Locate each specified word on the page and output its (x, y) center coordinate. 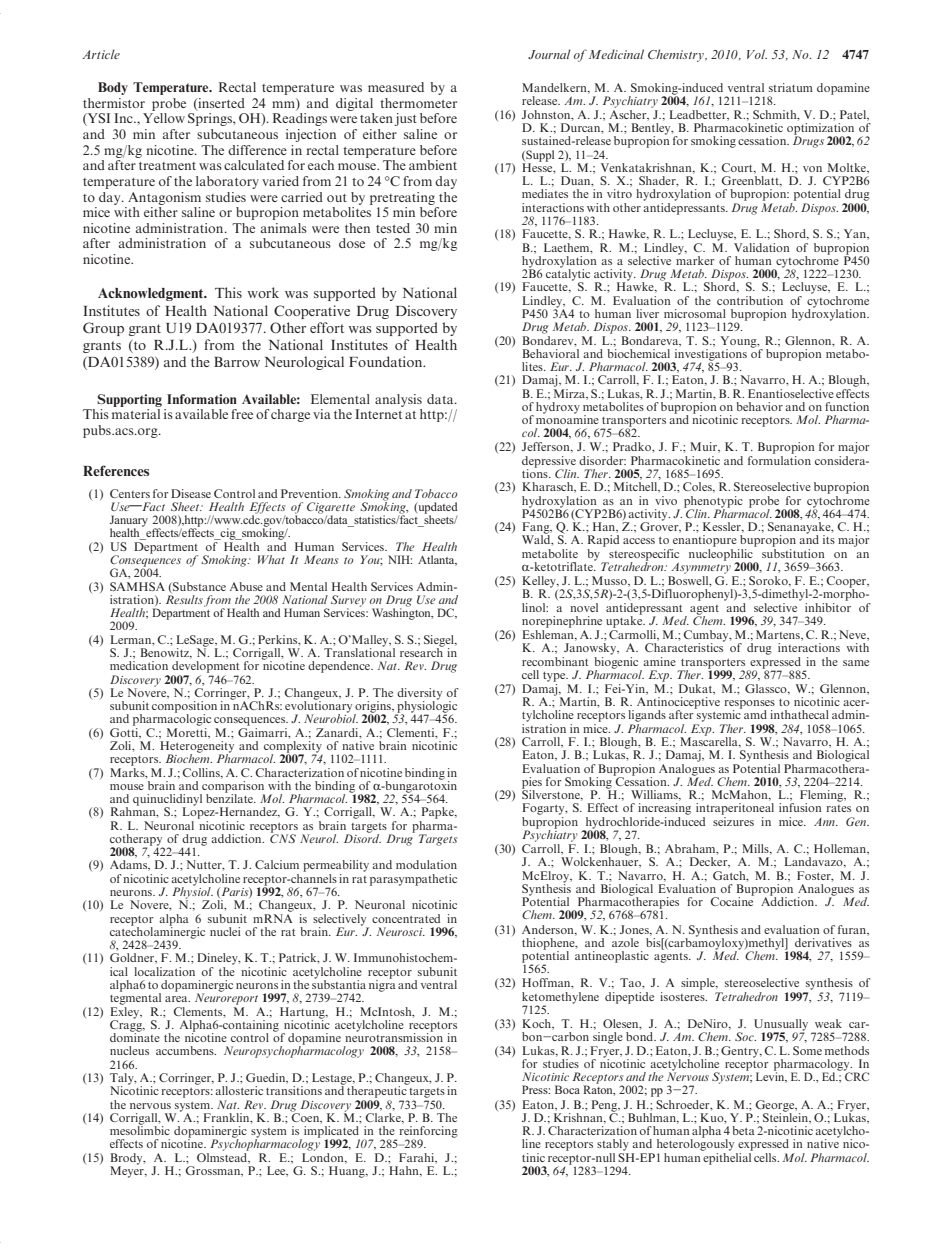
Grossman (214, 1171)
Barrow (237, 362)
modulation (426, 864)
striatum (791, 87)
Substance (198, 587)
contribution (750, 300)
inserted (220, 104)
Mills (756, 849)
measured (396, 87)
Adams (130, 865)
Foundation (387, 361)
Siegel (440, 642)
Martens (779, 635)
